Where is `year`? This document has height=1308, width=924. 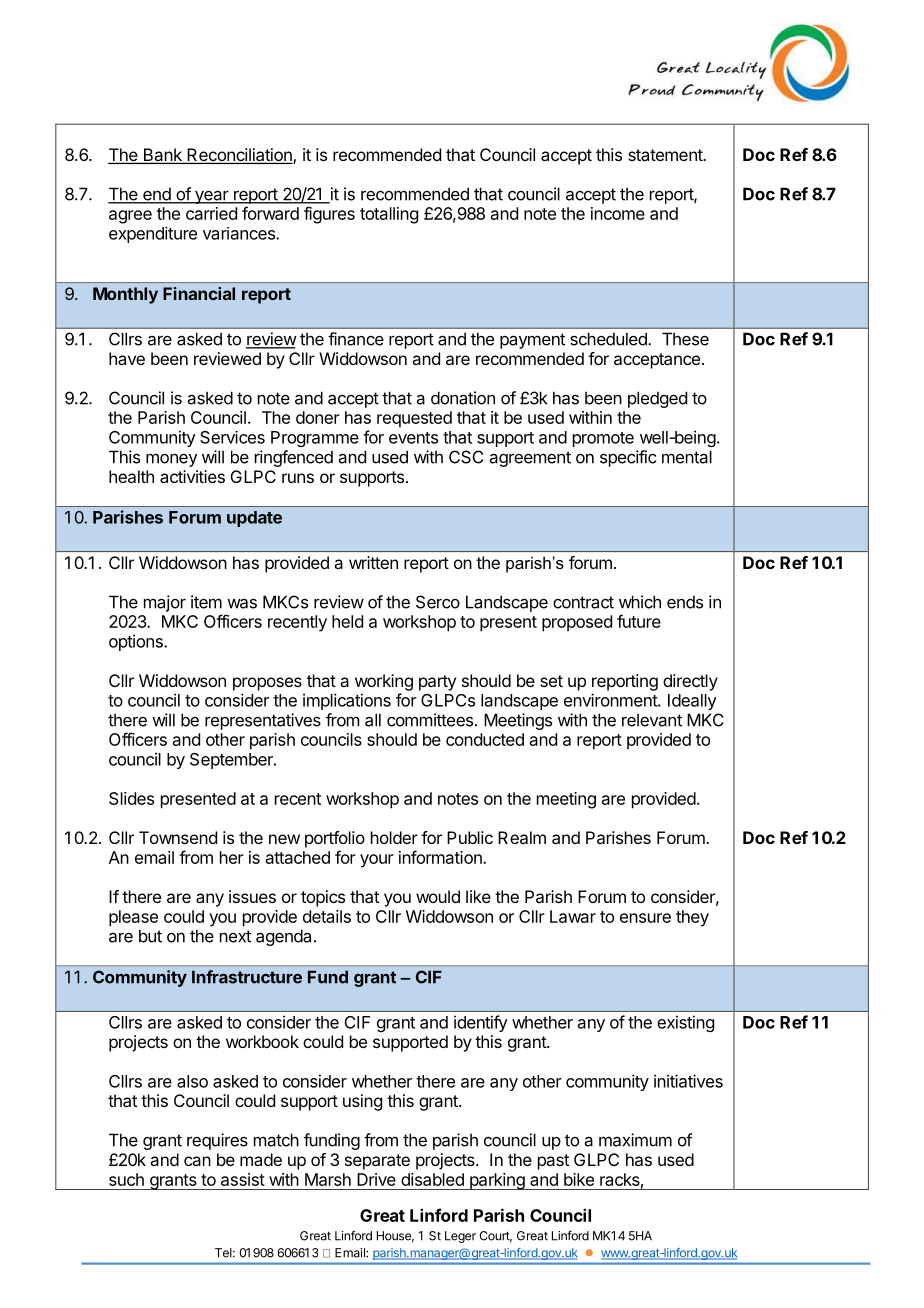 year is located at coordinates (211, 197).
